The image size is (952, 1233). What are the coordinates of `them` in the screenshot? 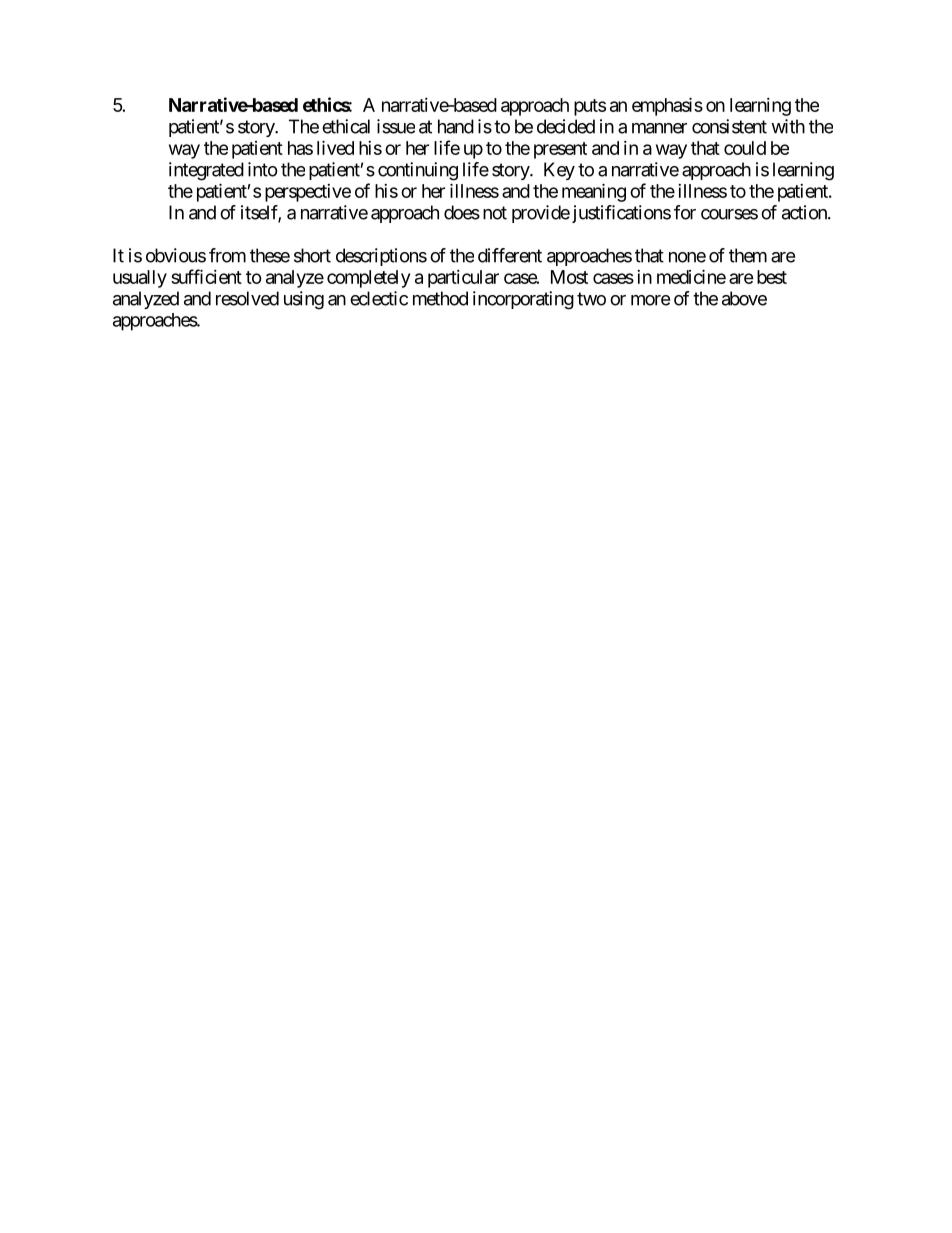 It's located at (748, 255).
